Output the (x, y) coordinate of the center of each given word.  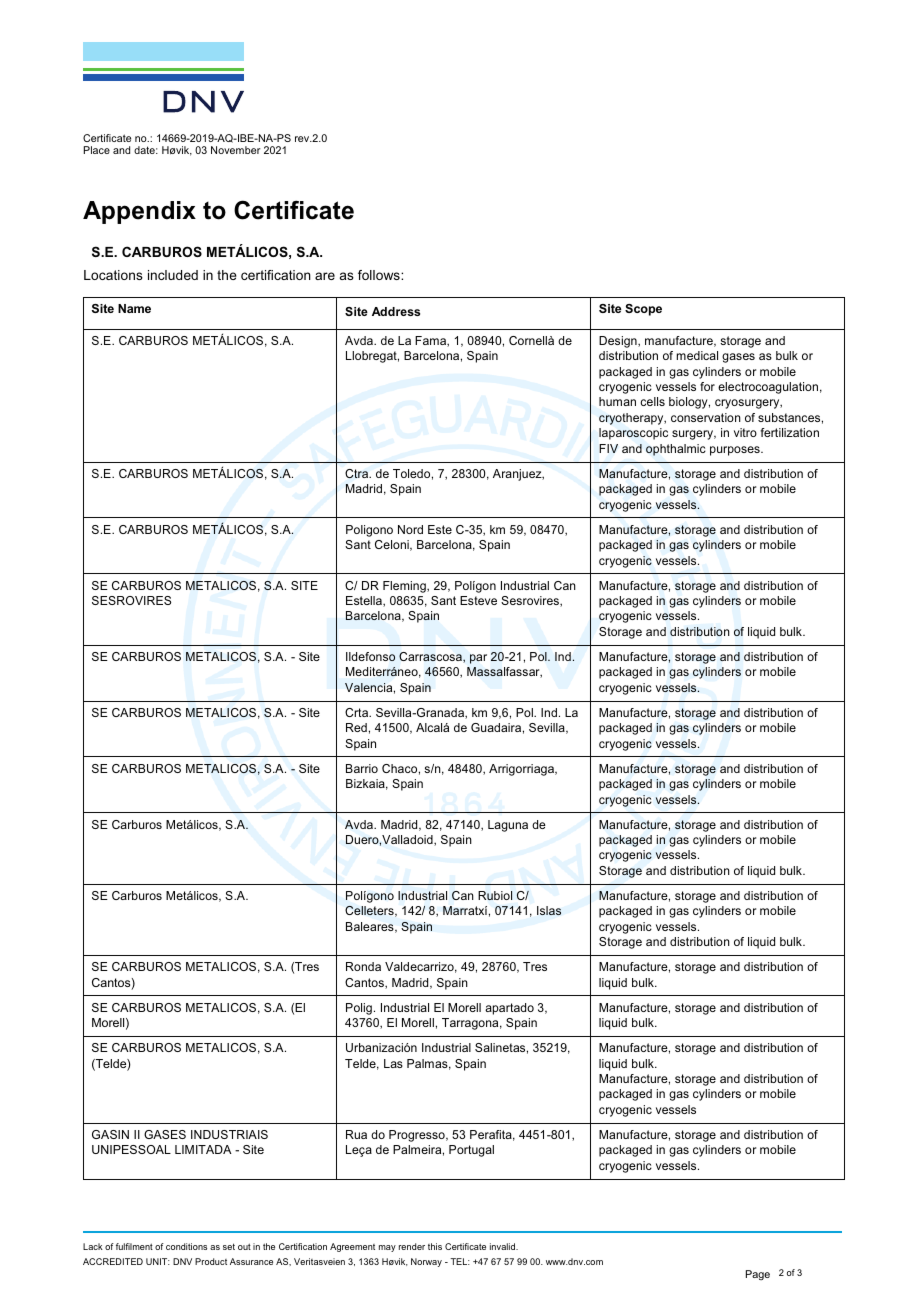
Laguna (508, 826)
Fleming (405, 587)
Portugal (471, 1151)
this (435, 1246)
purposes (736, 451)
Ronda (363, 966)
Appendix (139, 212)
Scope (643, 310)
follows (380, 275)
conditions (186, 1246)
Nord (410, 529)
